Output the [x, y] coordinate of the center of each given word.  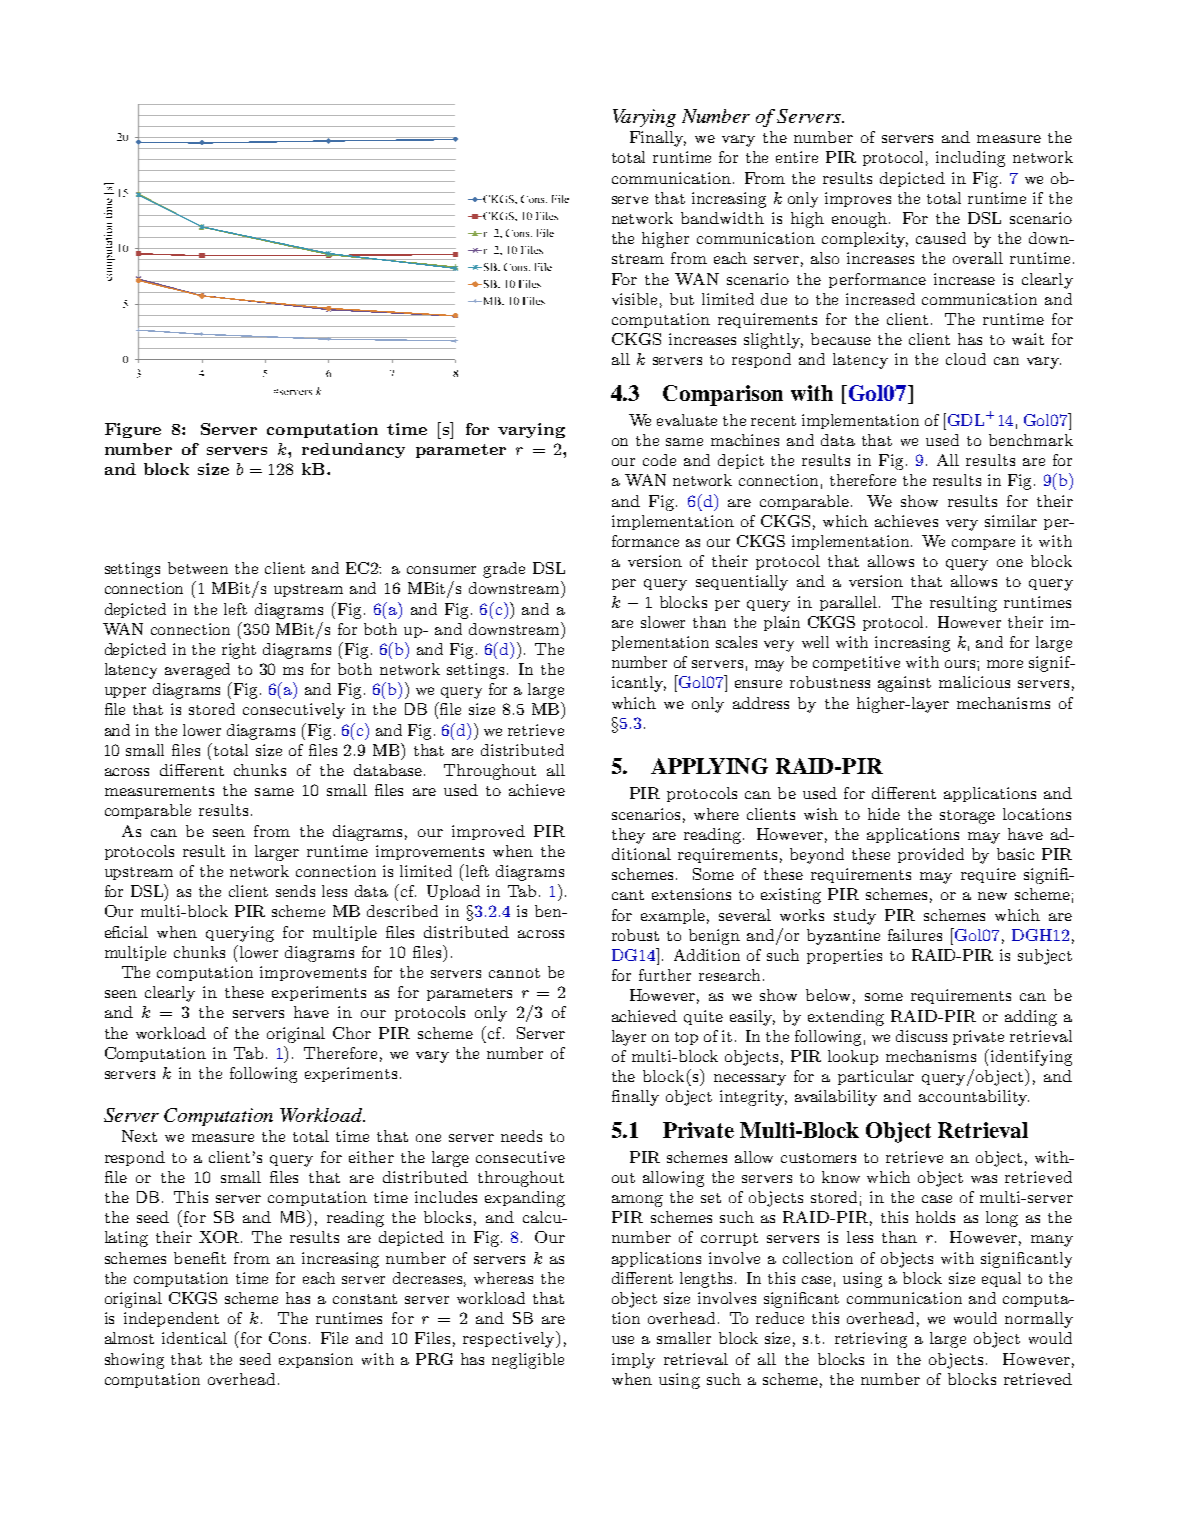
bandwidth [722, 218]
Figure [133, 430]
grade [504, 570]
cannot [514, 973]
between [198, 568]
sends [295, 891]
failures [915, 935]
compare [983, 544]
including [970, 159]
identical [194, 1338]
